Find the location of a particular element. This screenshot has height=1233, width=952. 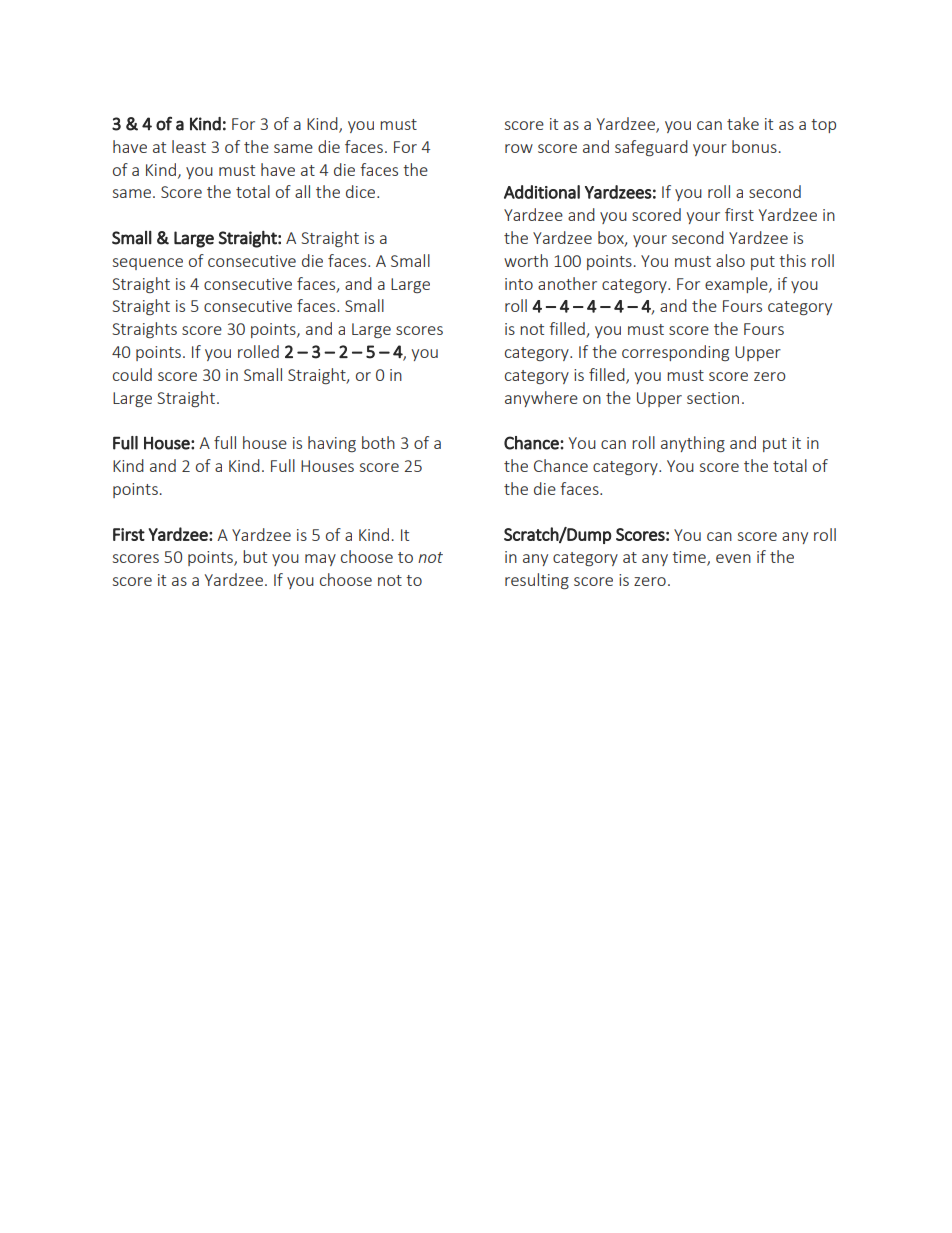

even is located at coordinates (733, 558).
